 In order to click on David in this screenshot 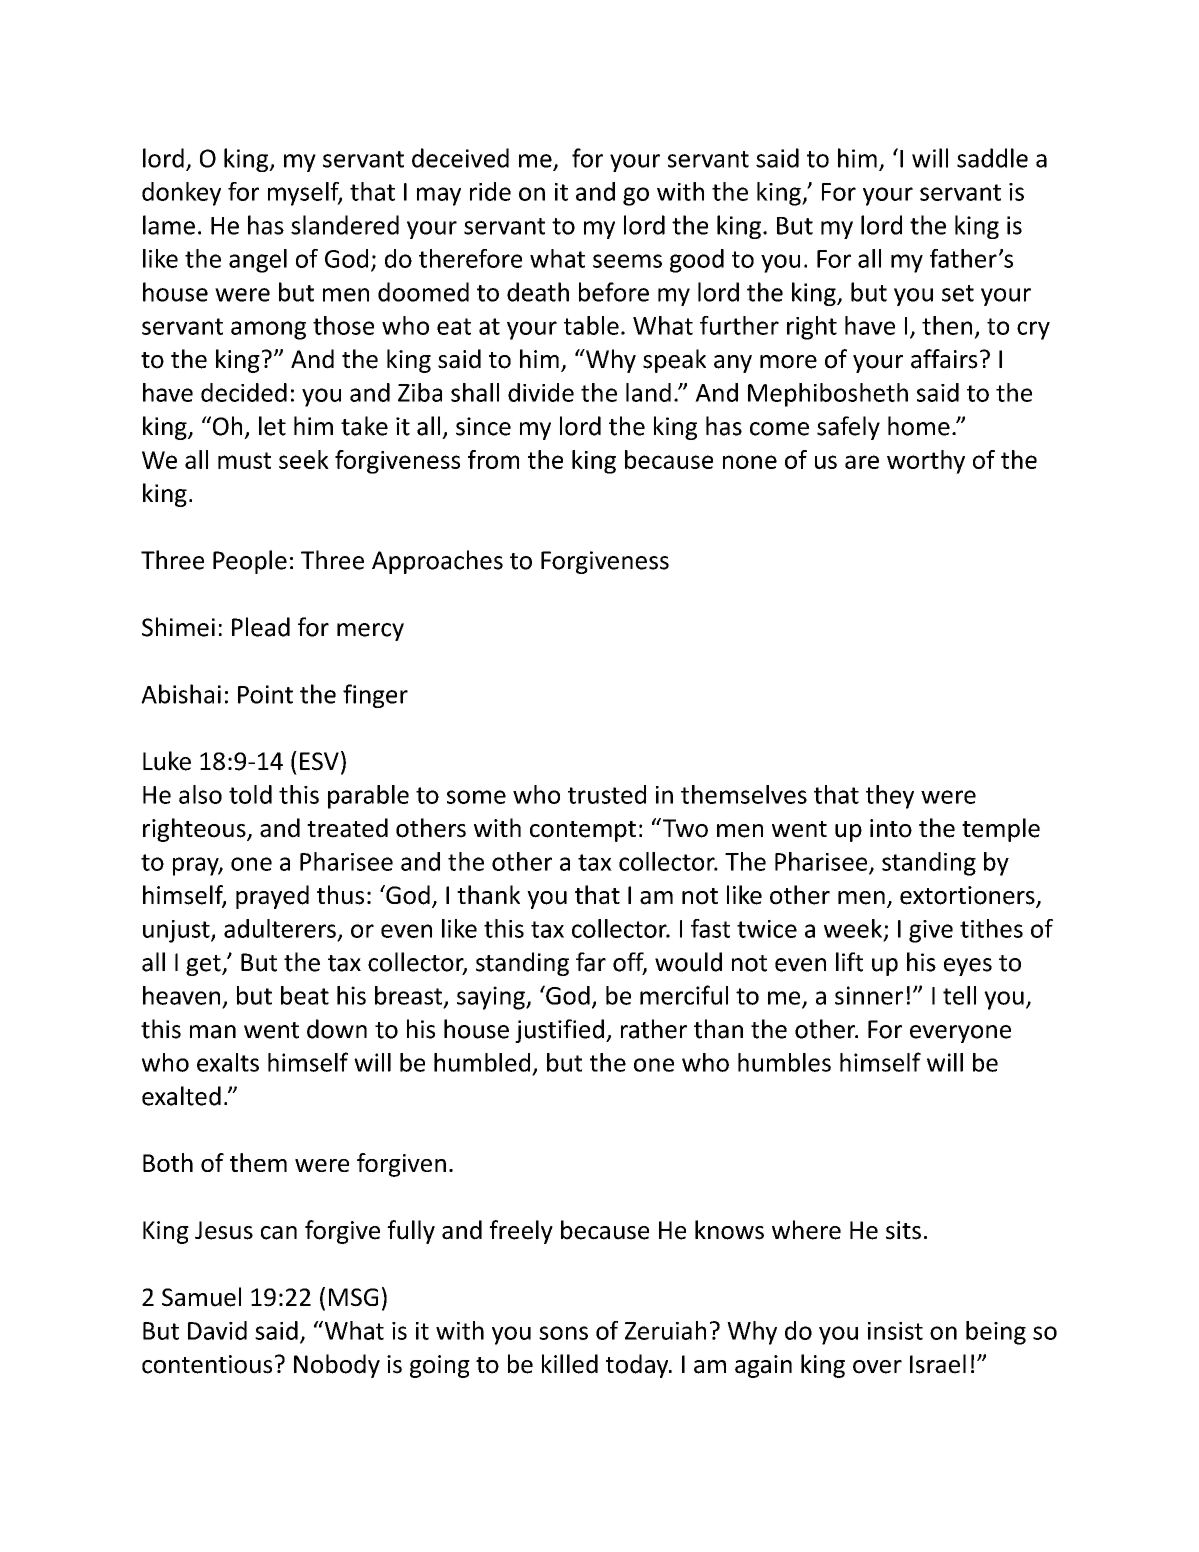, I will do `click(217, 1330)`.
